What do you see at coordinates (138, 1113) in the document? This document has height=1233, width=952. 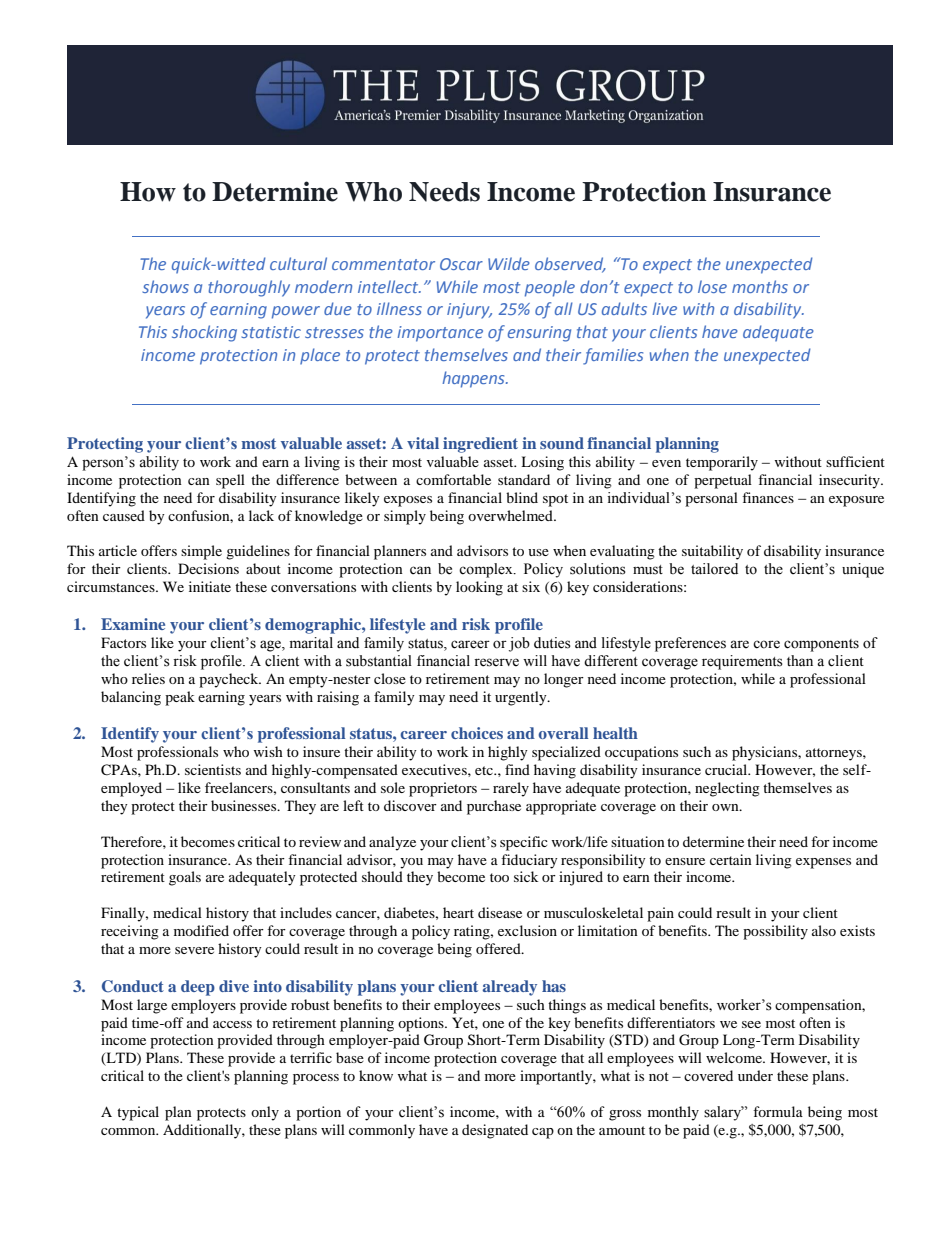 I see `typical` at bounding box center [138, 1113].
